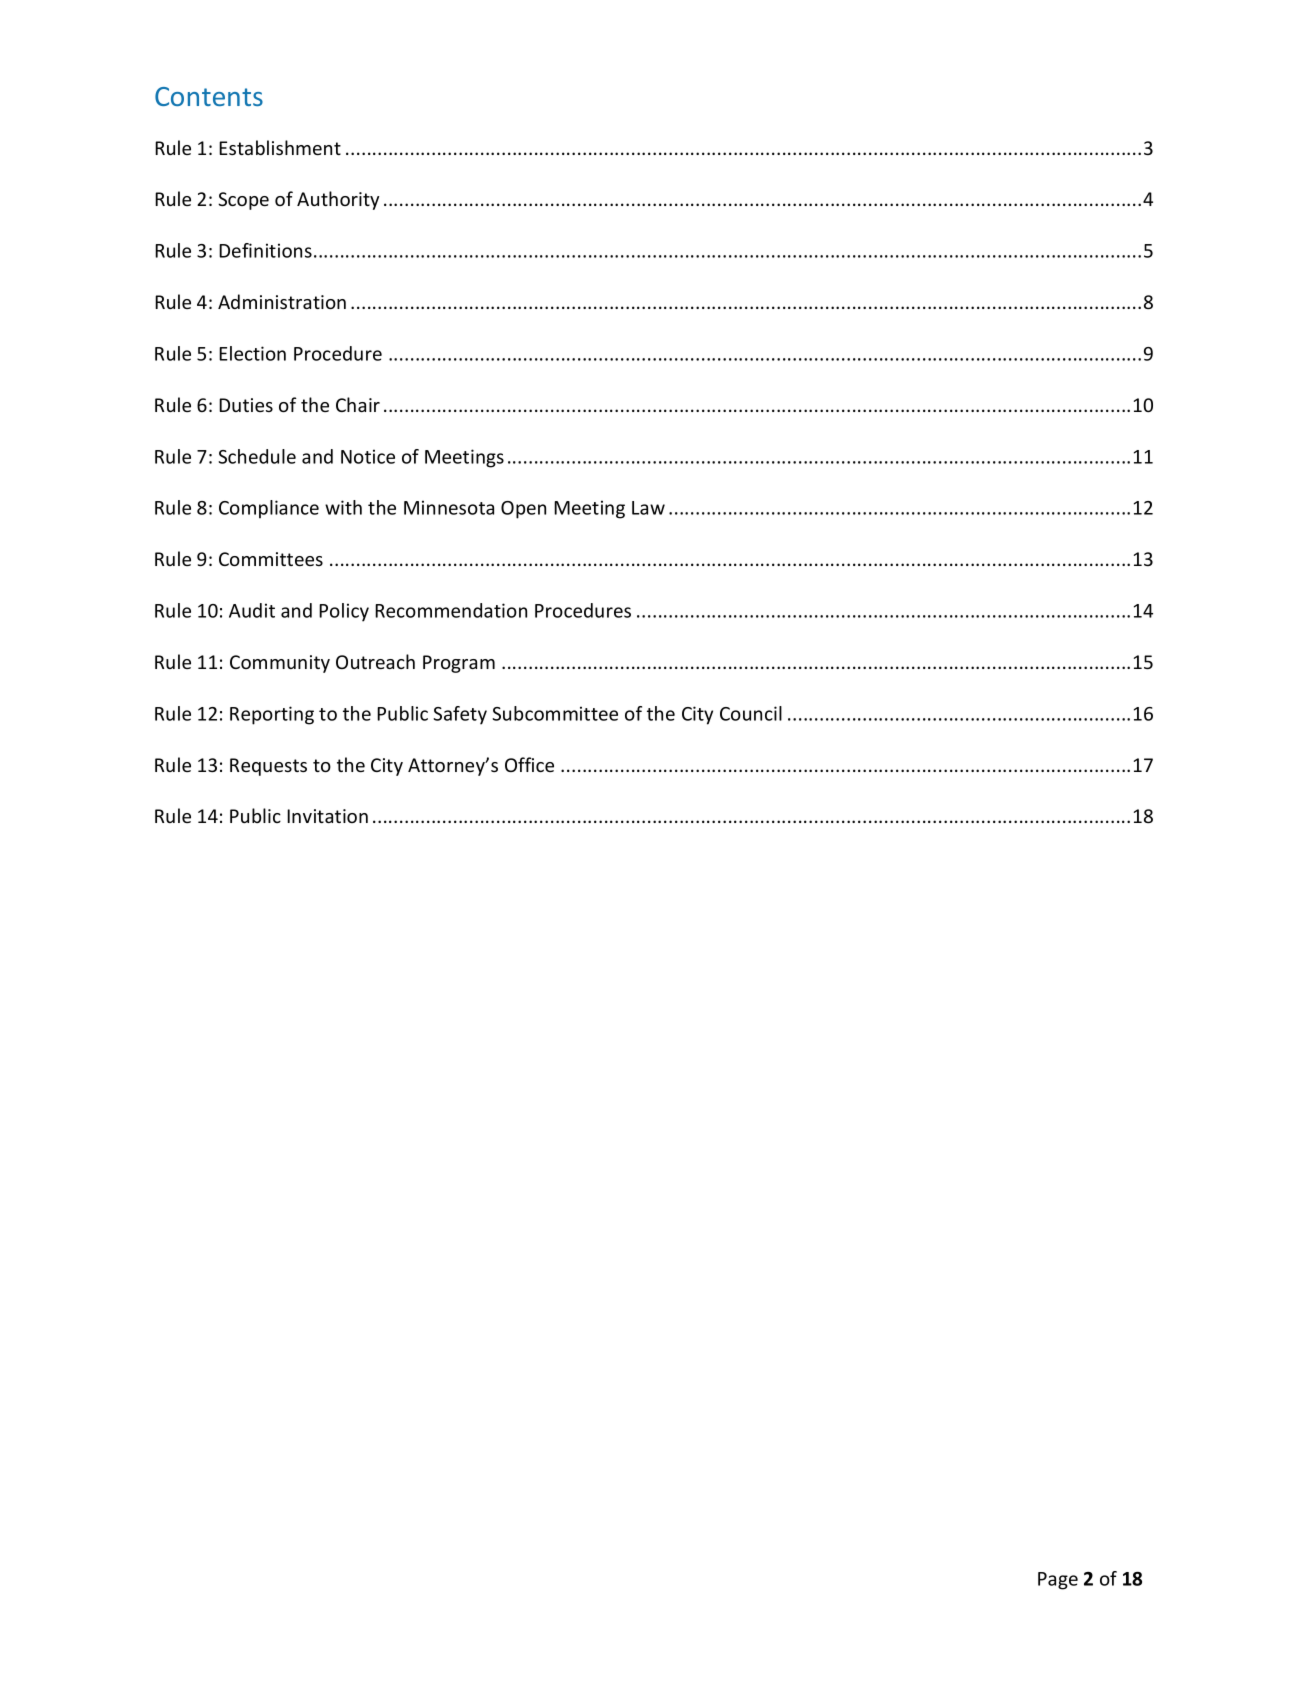 The height and width of the screenshot is (1694, 1309). Describe the element at coordinates (375, 661) in the screenshot. I see `Outreach` at that location.
